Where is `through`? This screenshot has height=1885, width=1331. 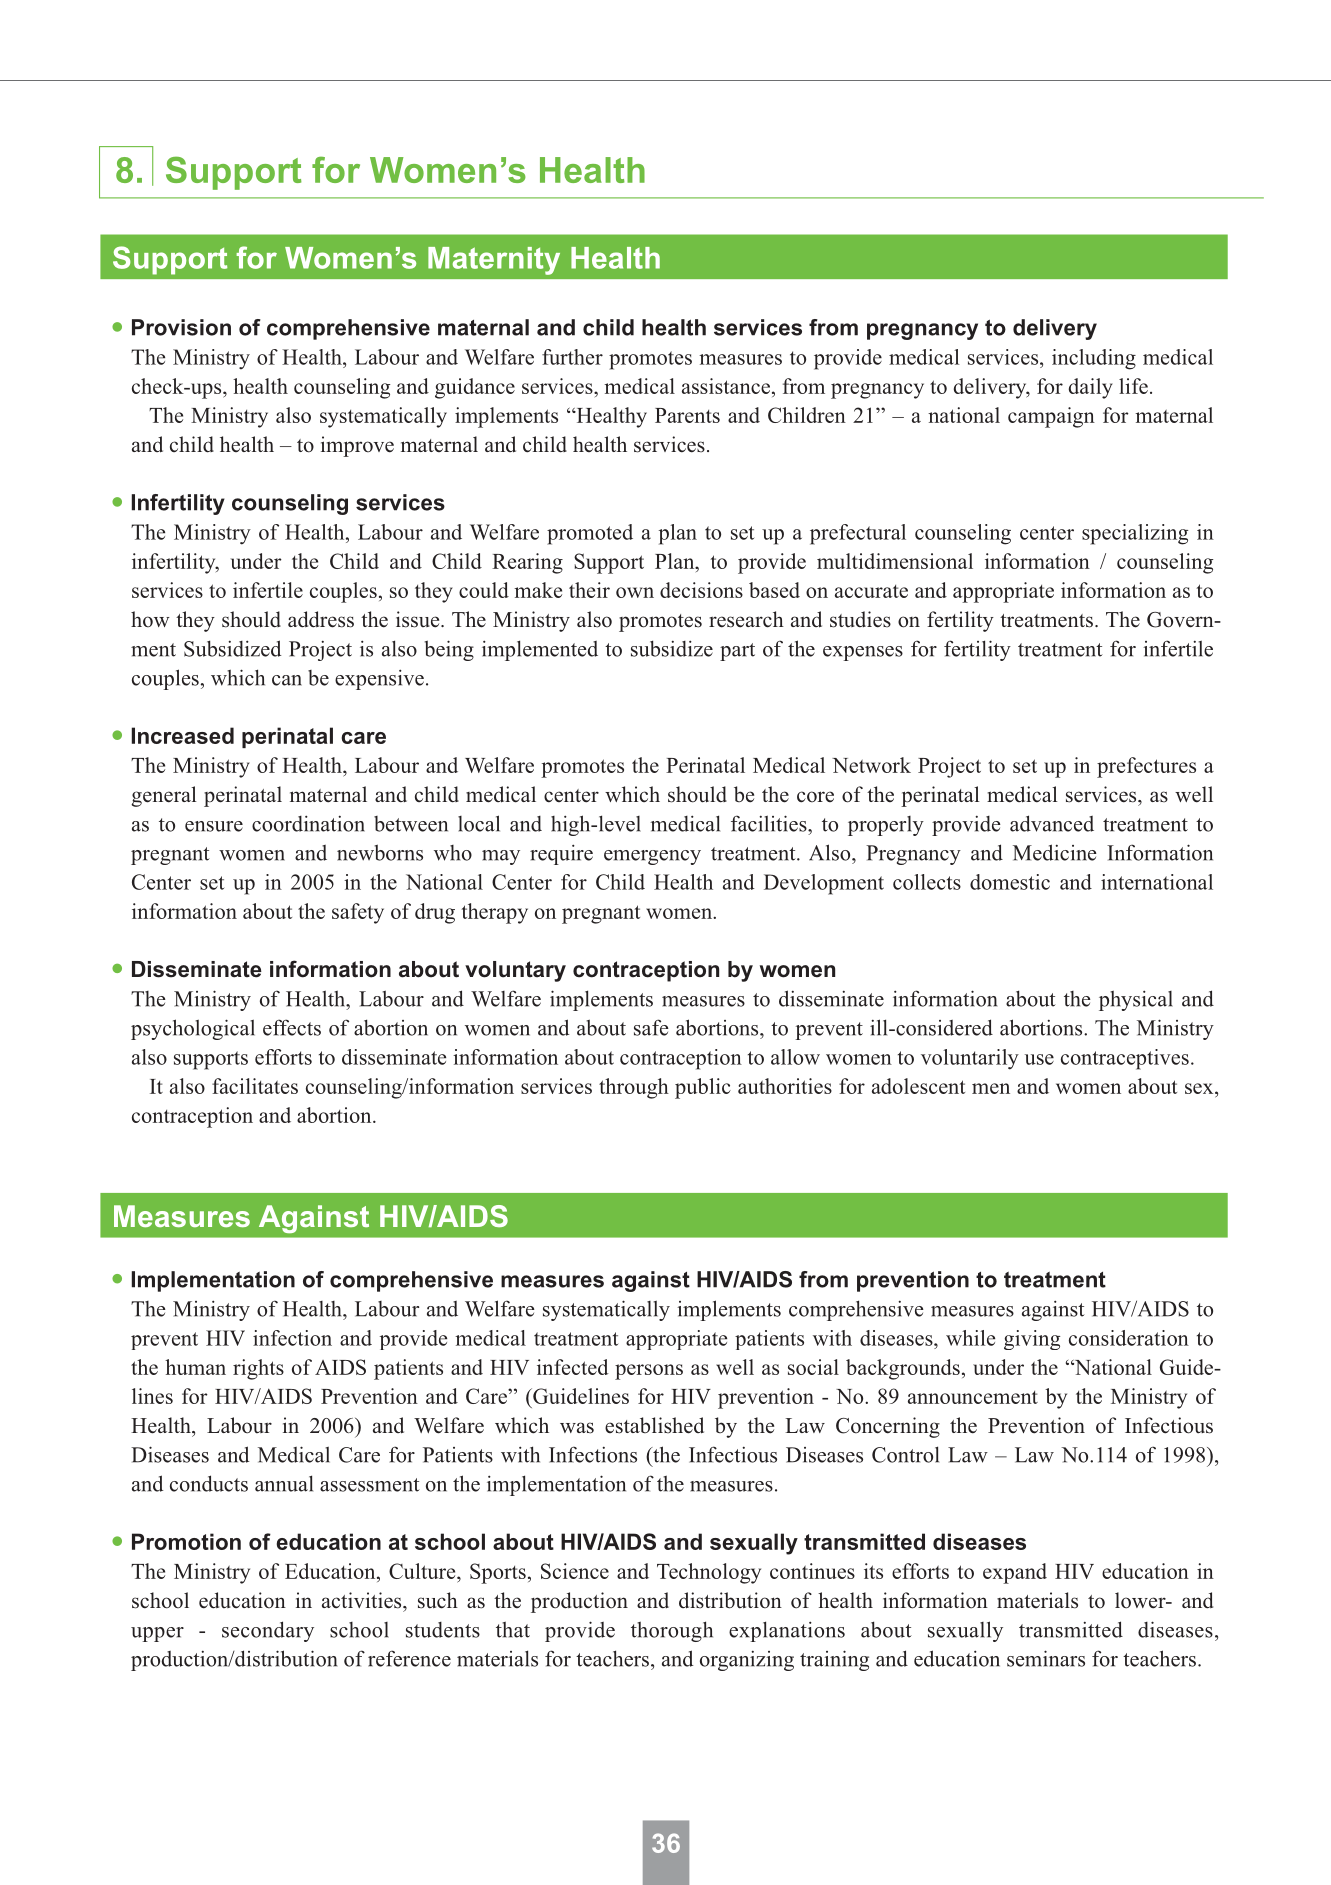 through is located at coordinates (634, 1088).
